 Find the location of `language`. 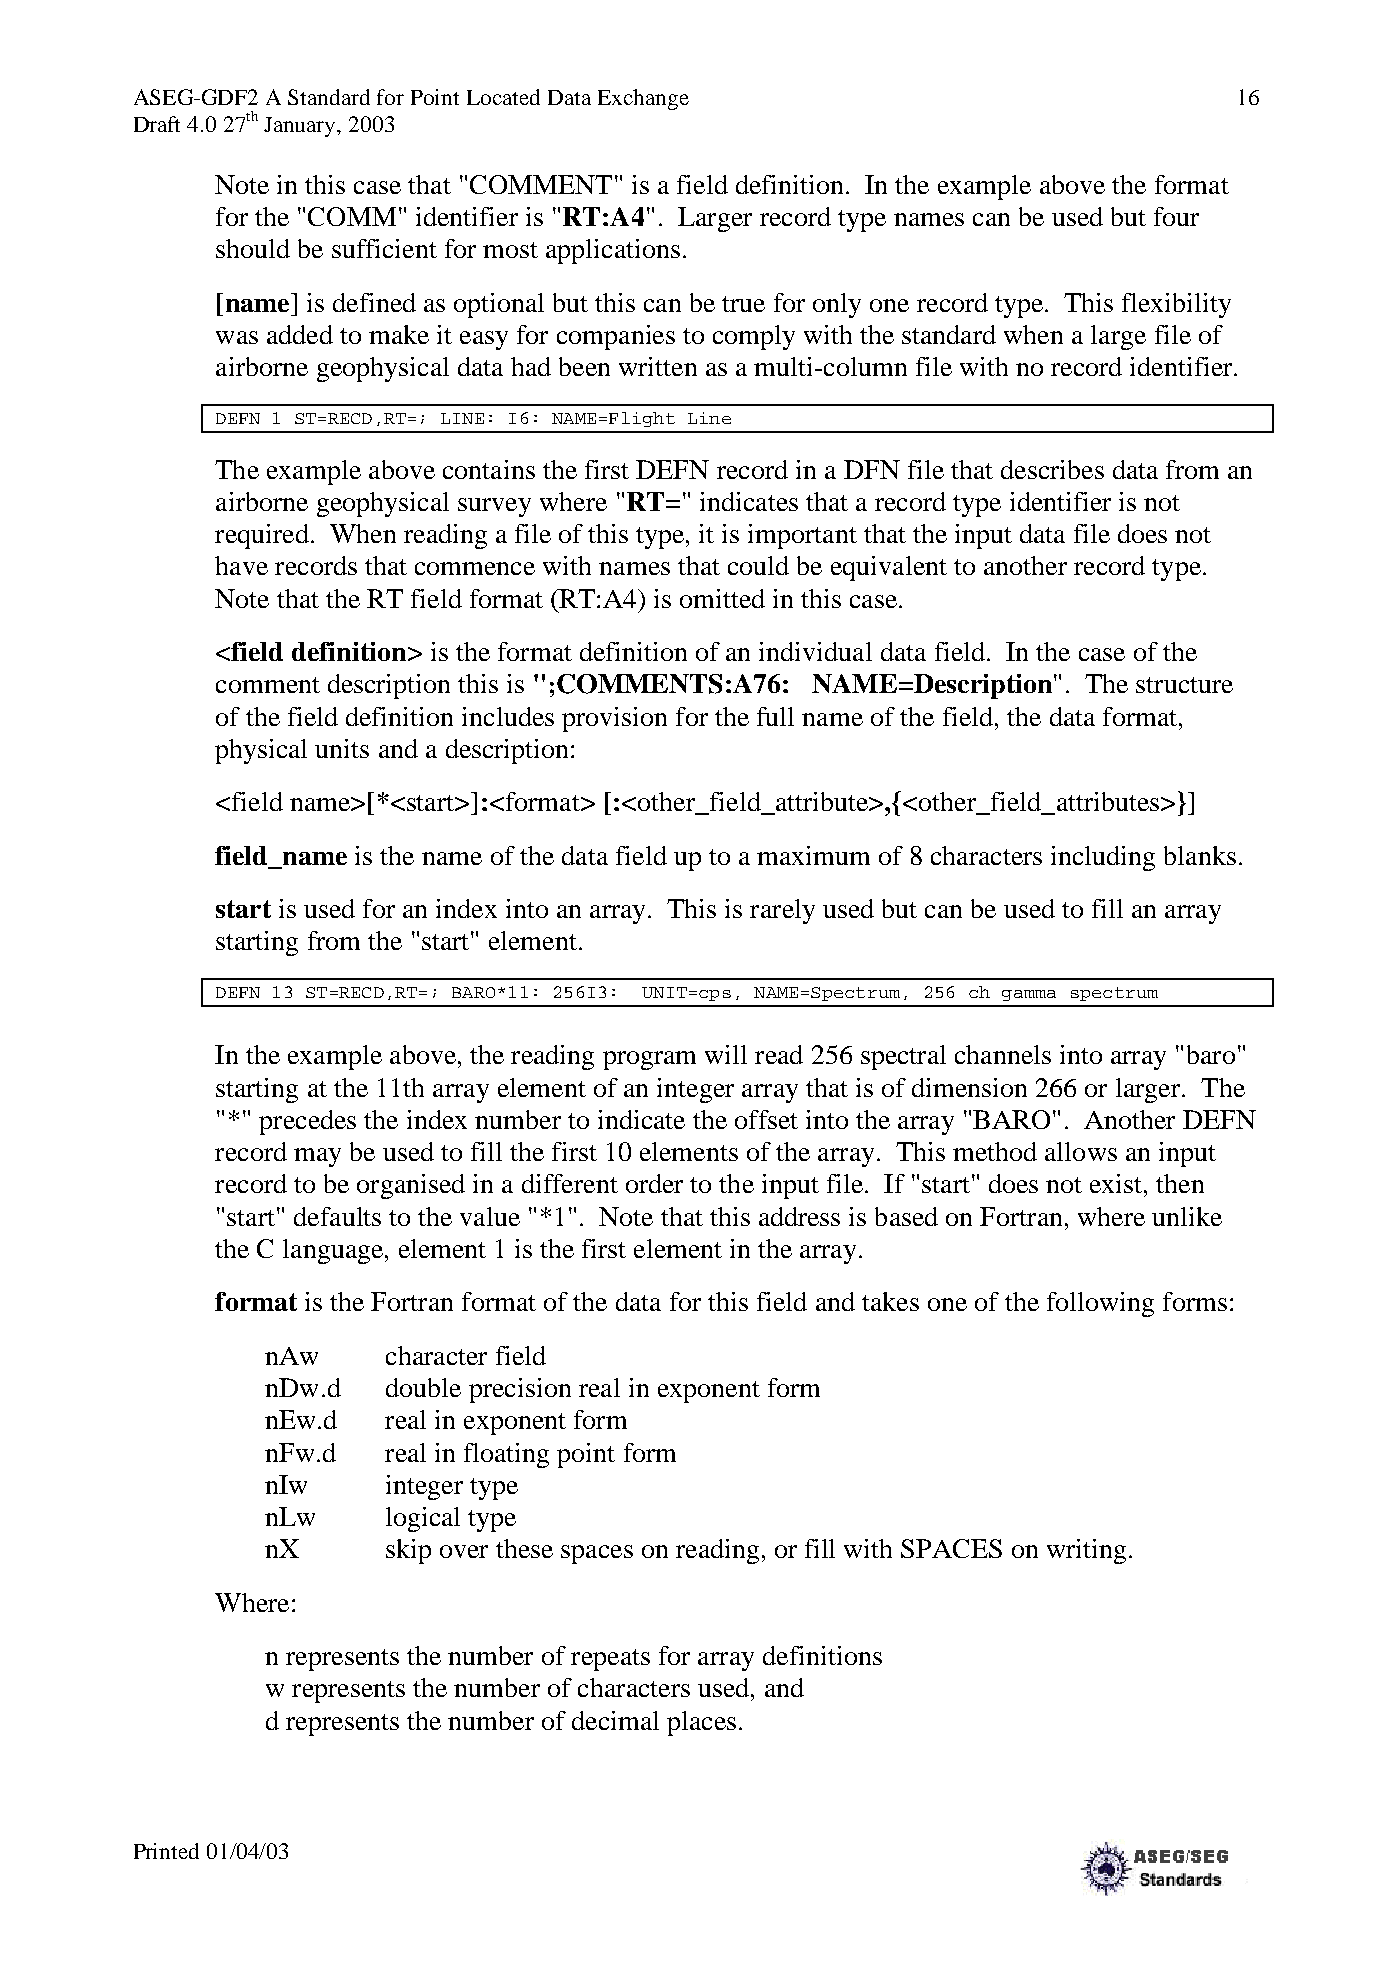

language is located at coordinates (333, 1251).
